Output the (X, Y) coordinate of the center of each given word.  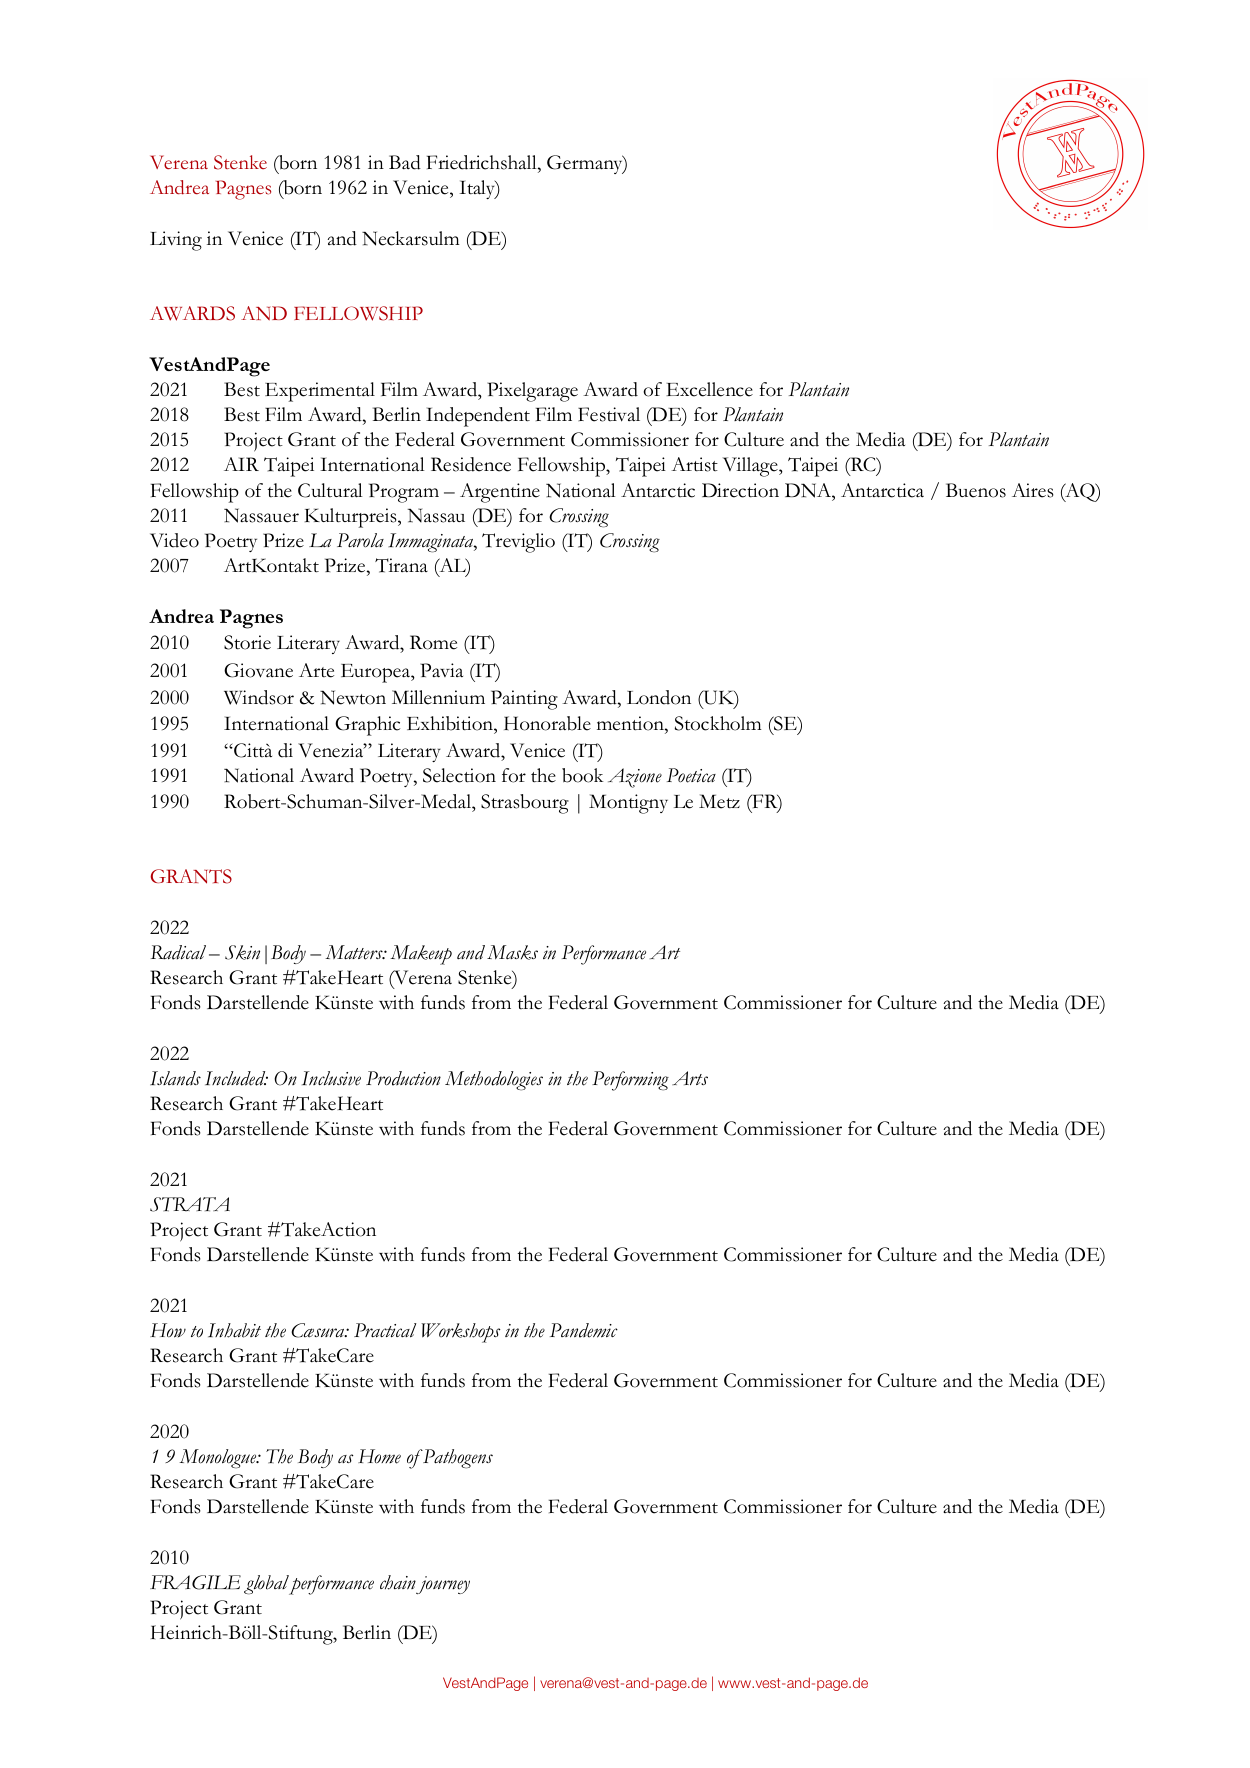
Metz (719, 801)
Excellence (709, 389)
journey (442, 1585)
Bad (405, 162)
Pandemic (584, 1330)
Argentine (500, 493)
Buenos (976, 490)
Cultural (330, 490)
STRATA (190, 1204)
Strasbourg (525, 804)
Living (176, 241)
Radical (178, 952)
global (266, 1585)
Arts (690, 1078)
